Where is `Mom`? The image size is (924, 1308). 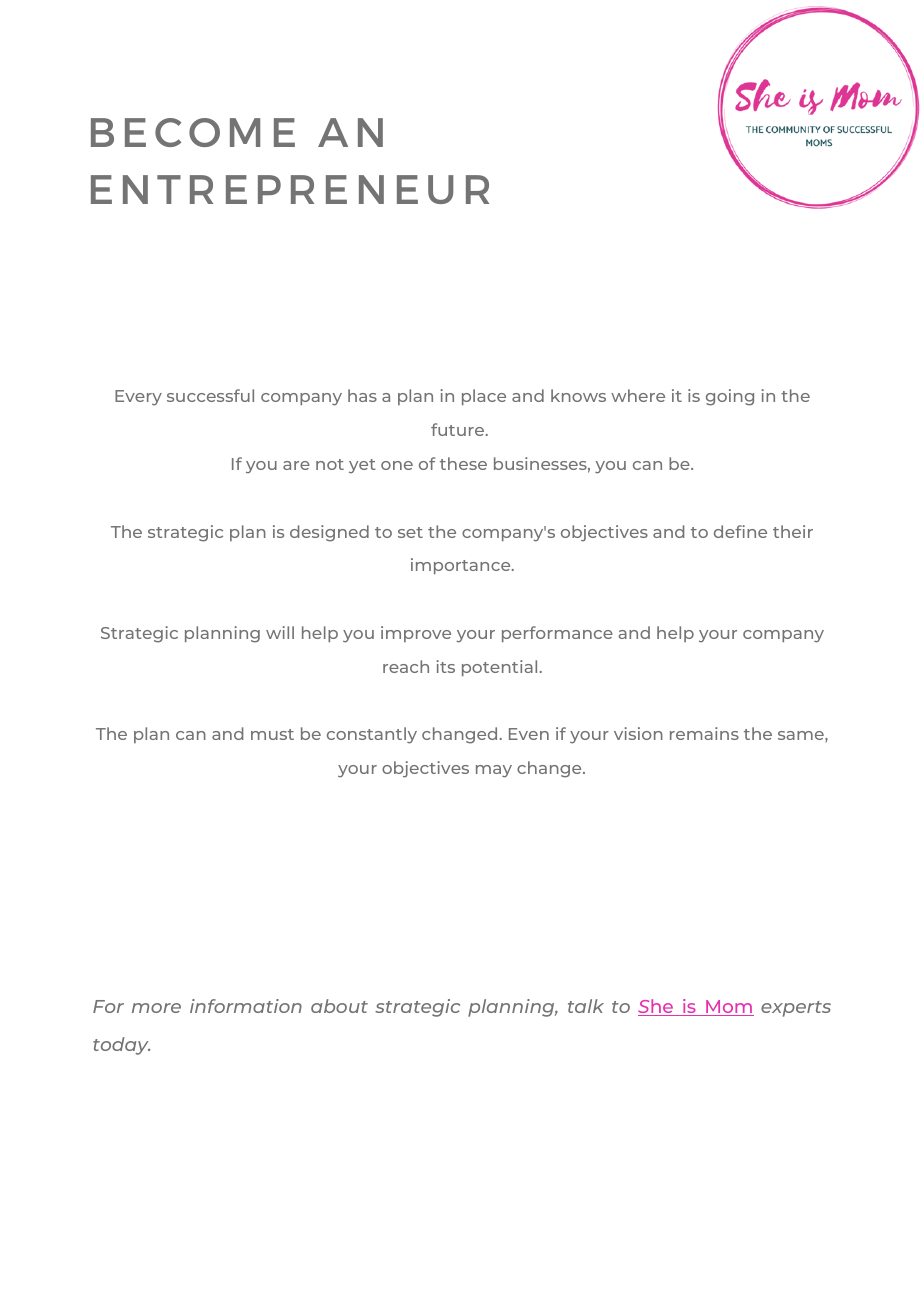 Mom is located at coordinates (729, 1008).
